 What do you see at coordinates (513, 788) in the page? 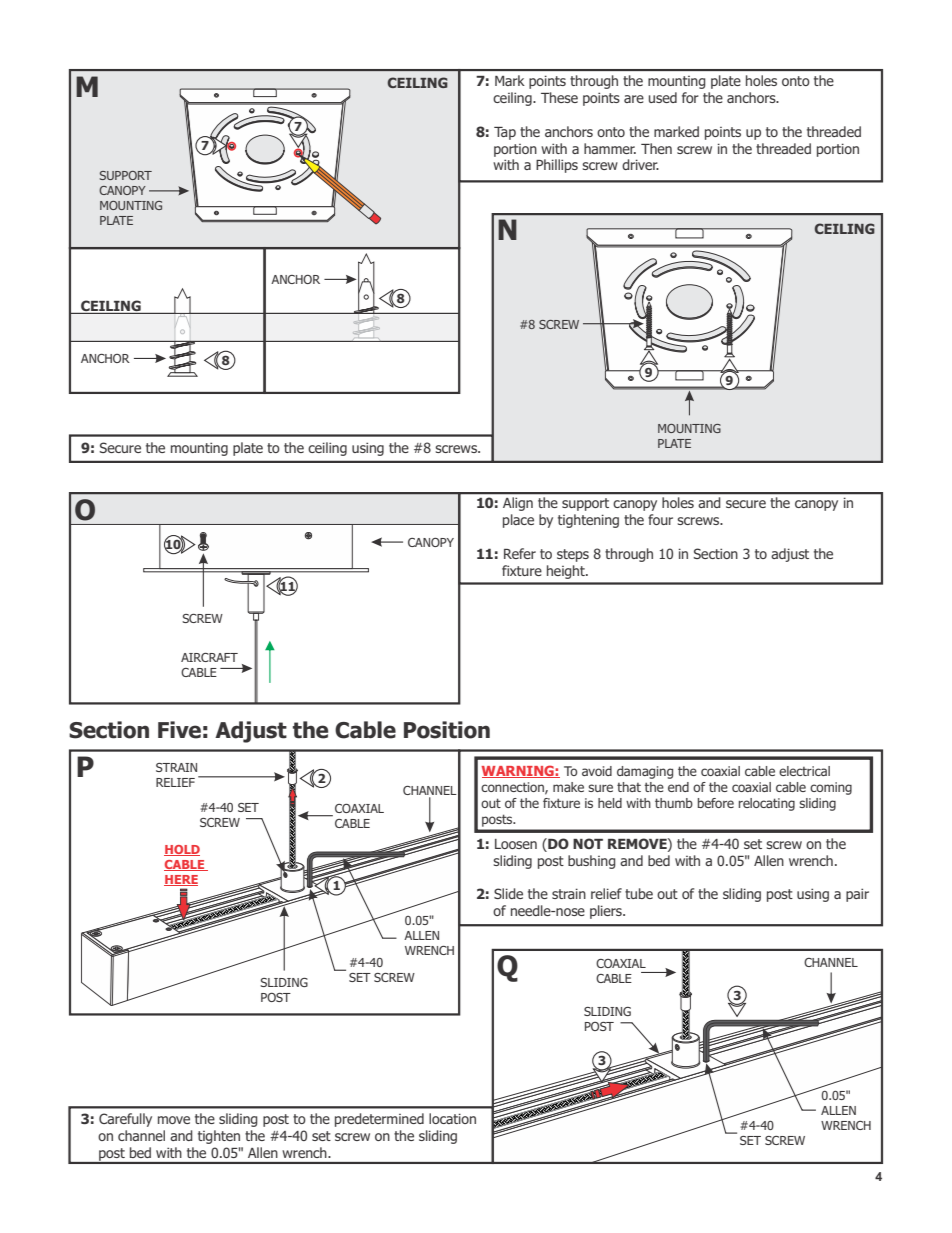
I see `connection` at bounding box center [513, 788].
